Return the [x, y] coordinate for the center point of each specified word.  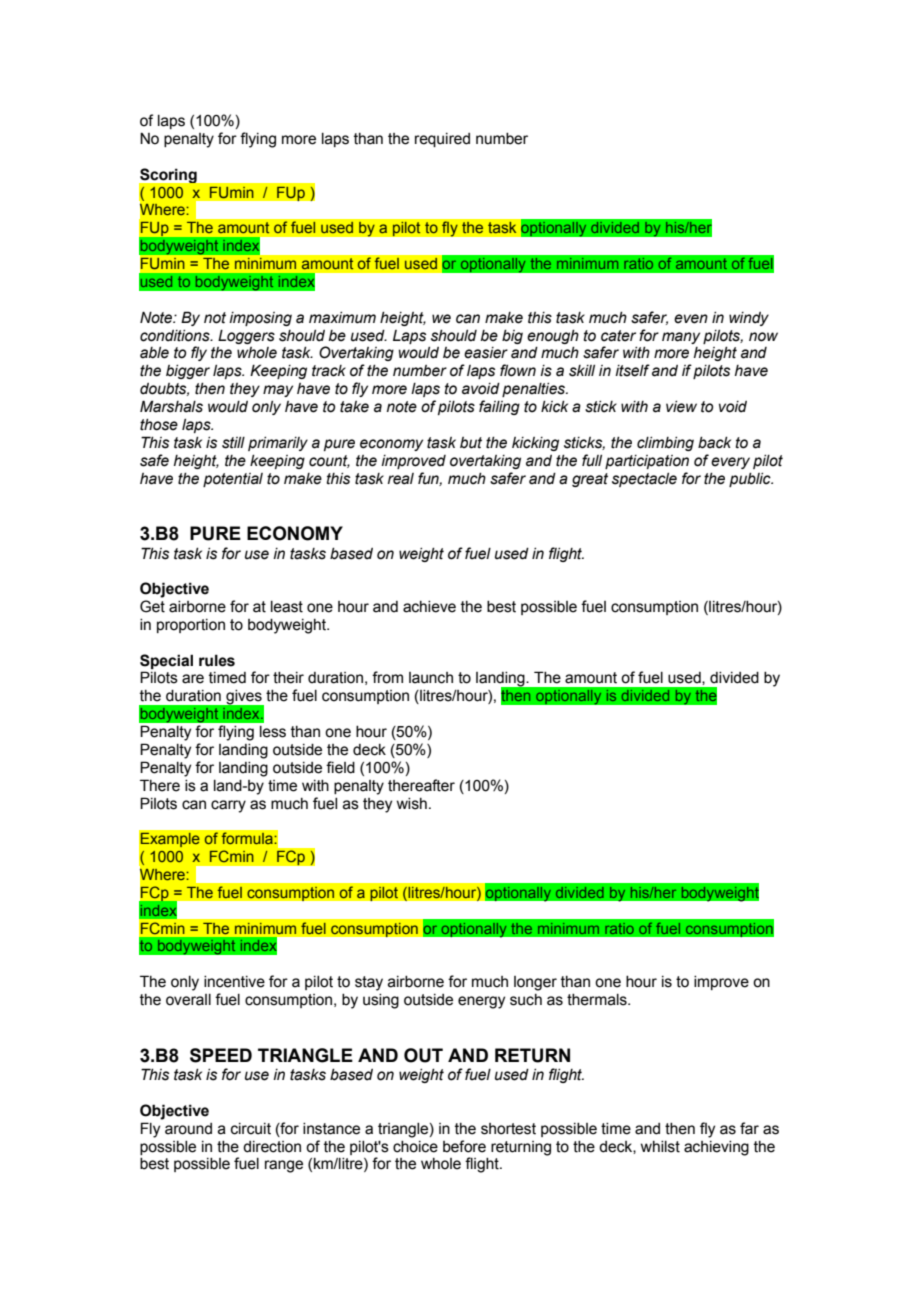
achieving [716, 1148]
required [442, 140]
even [691, 319]
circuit [251, 1129]
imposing [260, 319]
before [464, 1146]
